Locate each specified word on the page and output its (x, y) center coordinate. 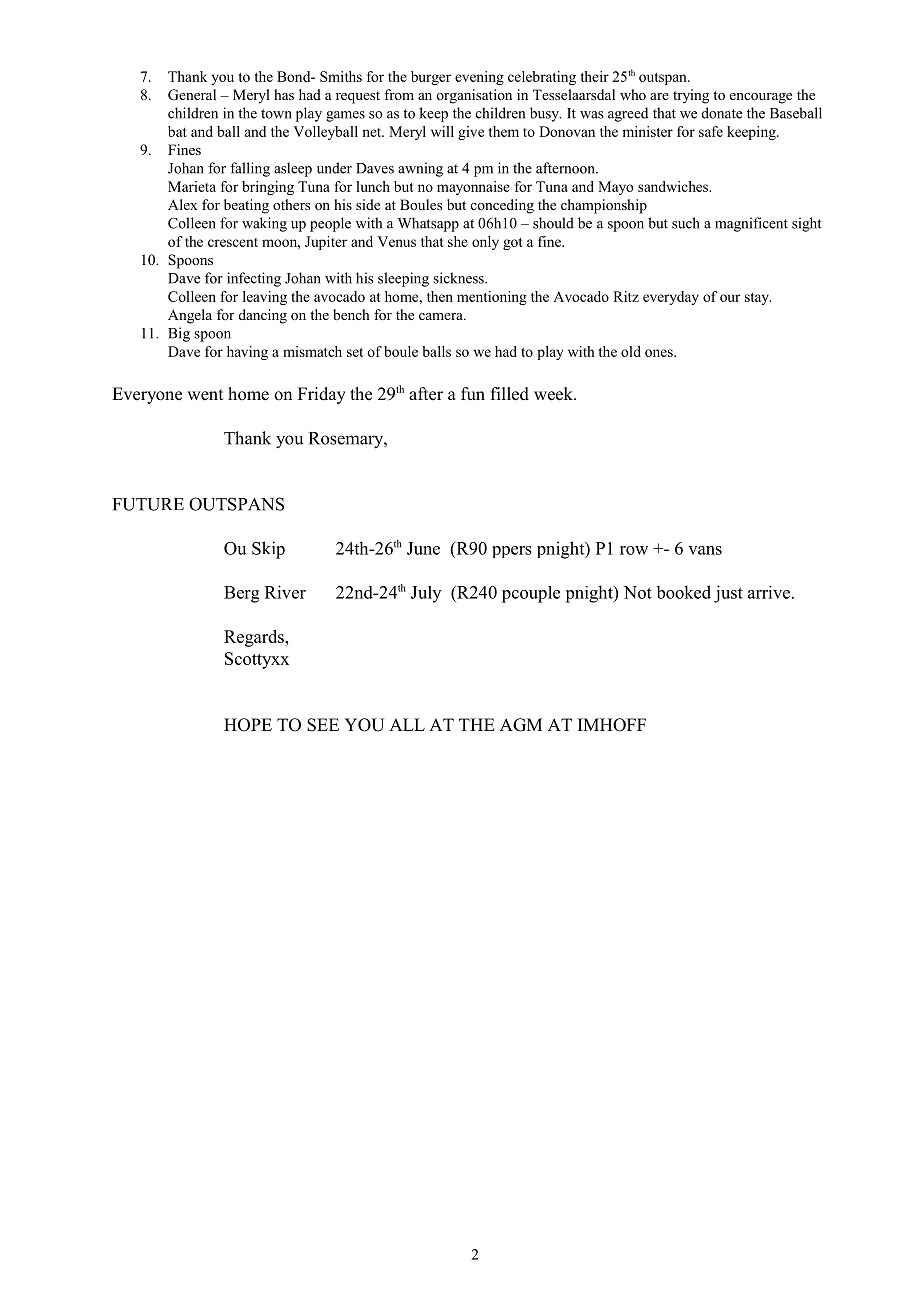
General (192, 95)
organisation (474, 96)
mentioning (492, 298)
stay (758, 299)
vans (705, 550)
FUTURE (148, 504)
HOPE (248, 725)
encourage (761, 98)
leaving (265, 298)
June (423, 548)
